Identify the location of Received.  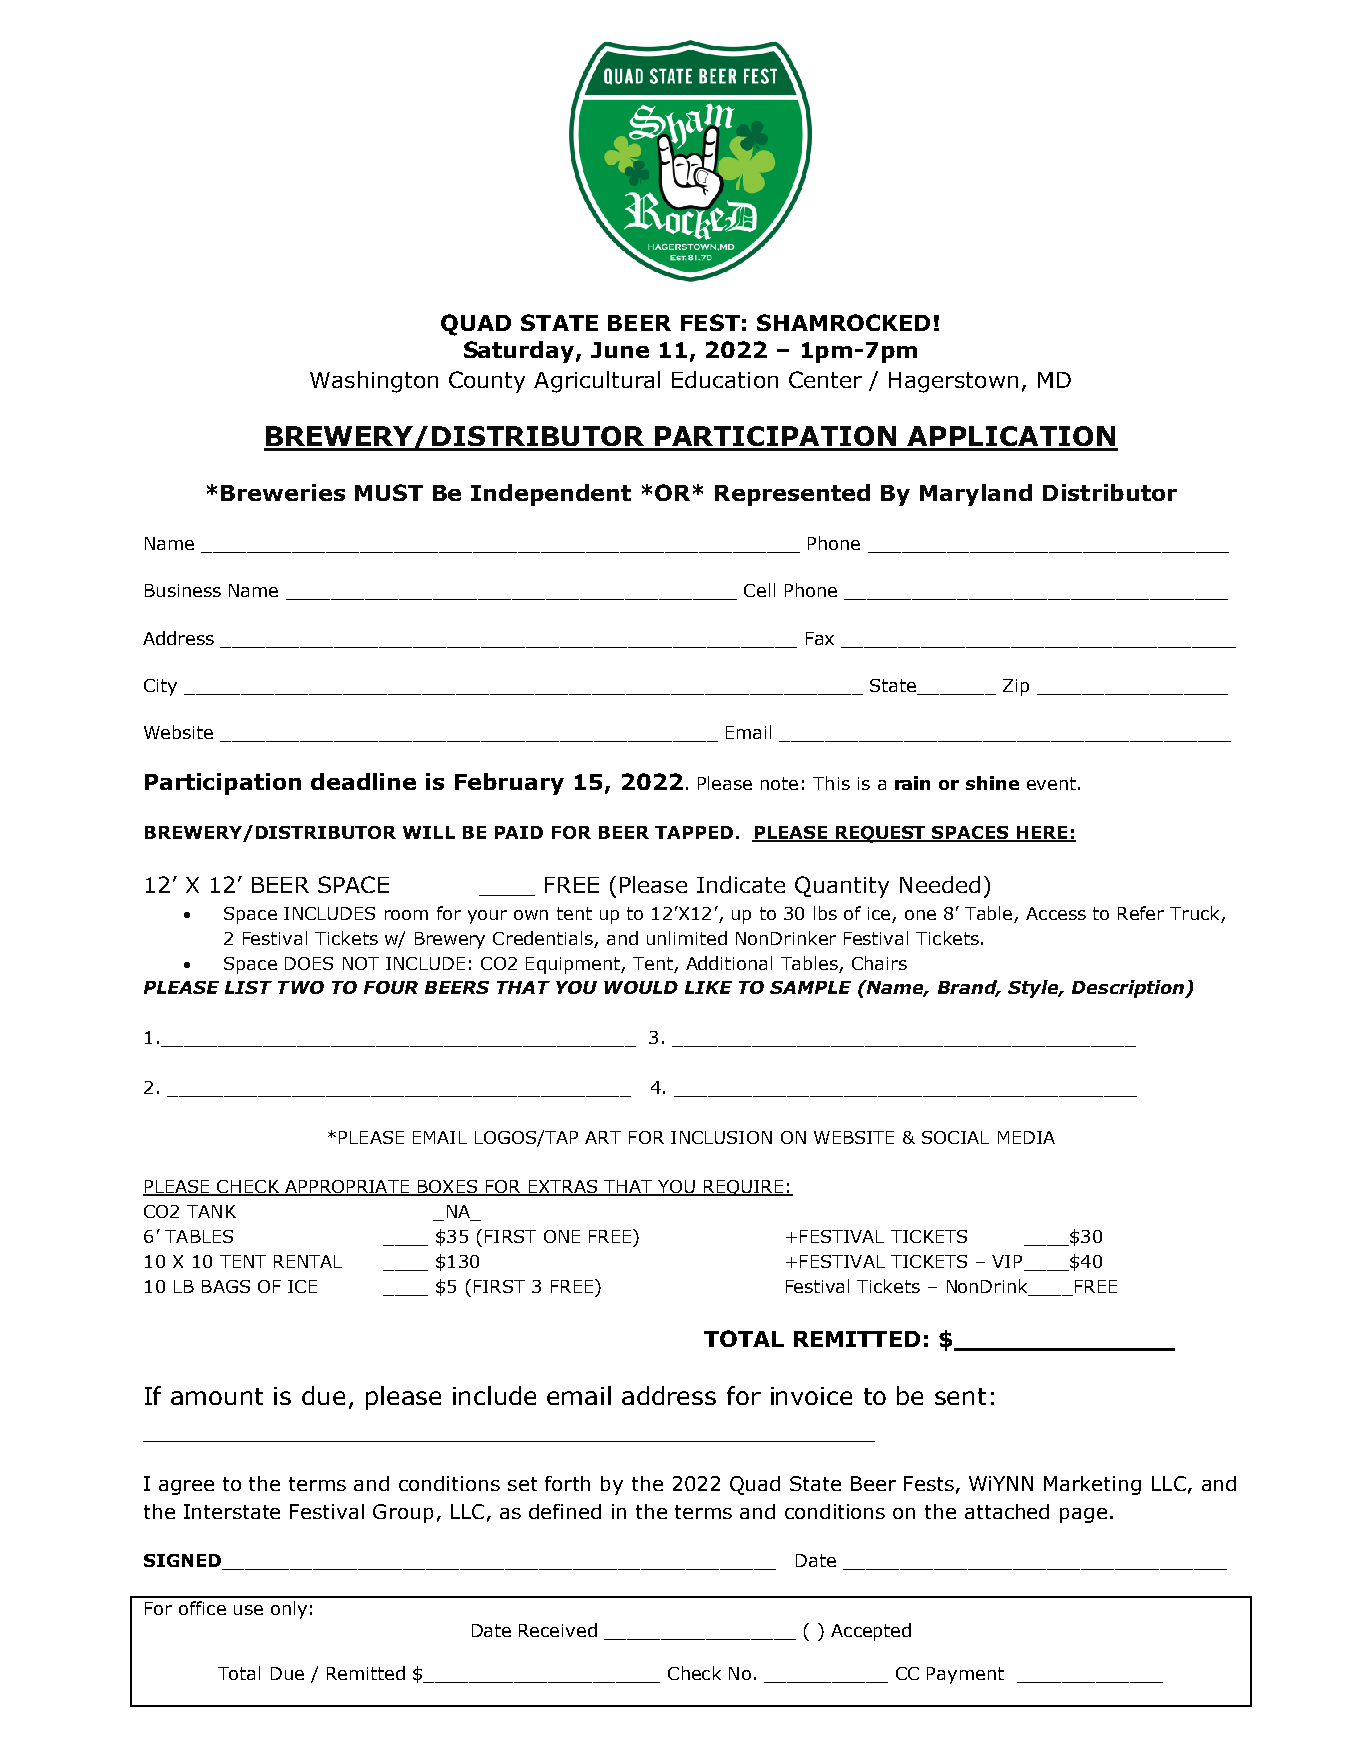
(558, 1630).
